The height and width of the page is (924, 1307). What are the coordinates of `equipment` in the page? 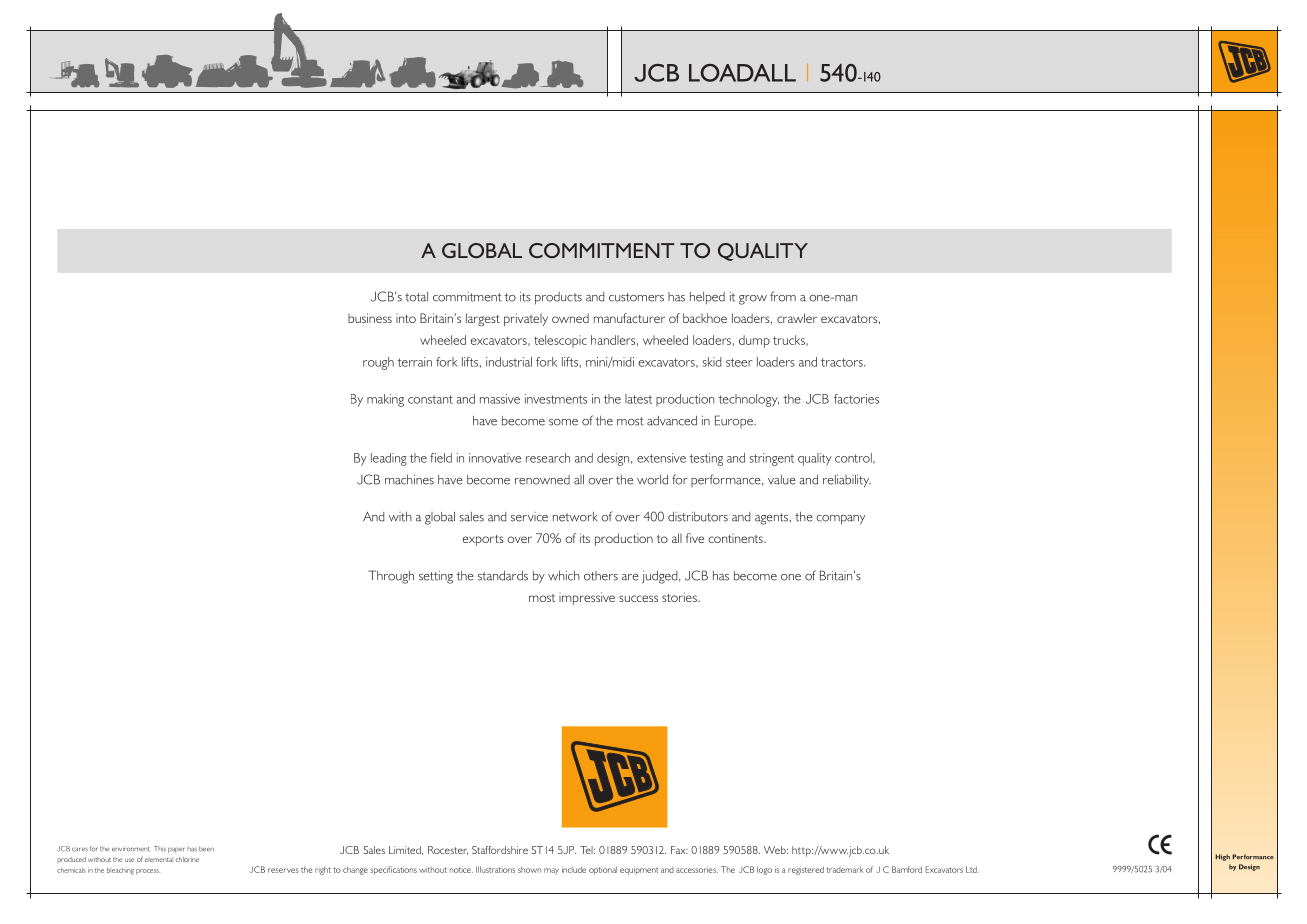 It's located at (639, 870).
